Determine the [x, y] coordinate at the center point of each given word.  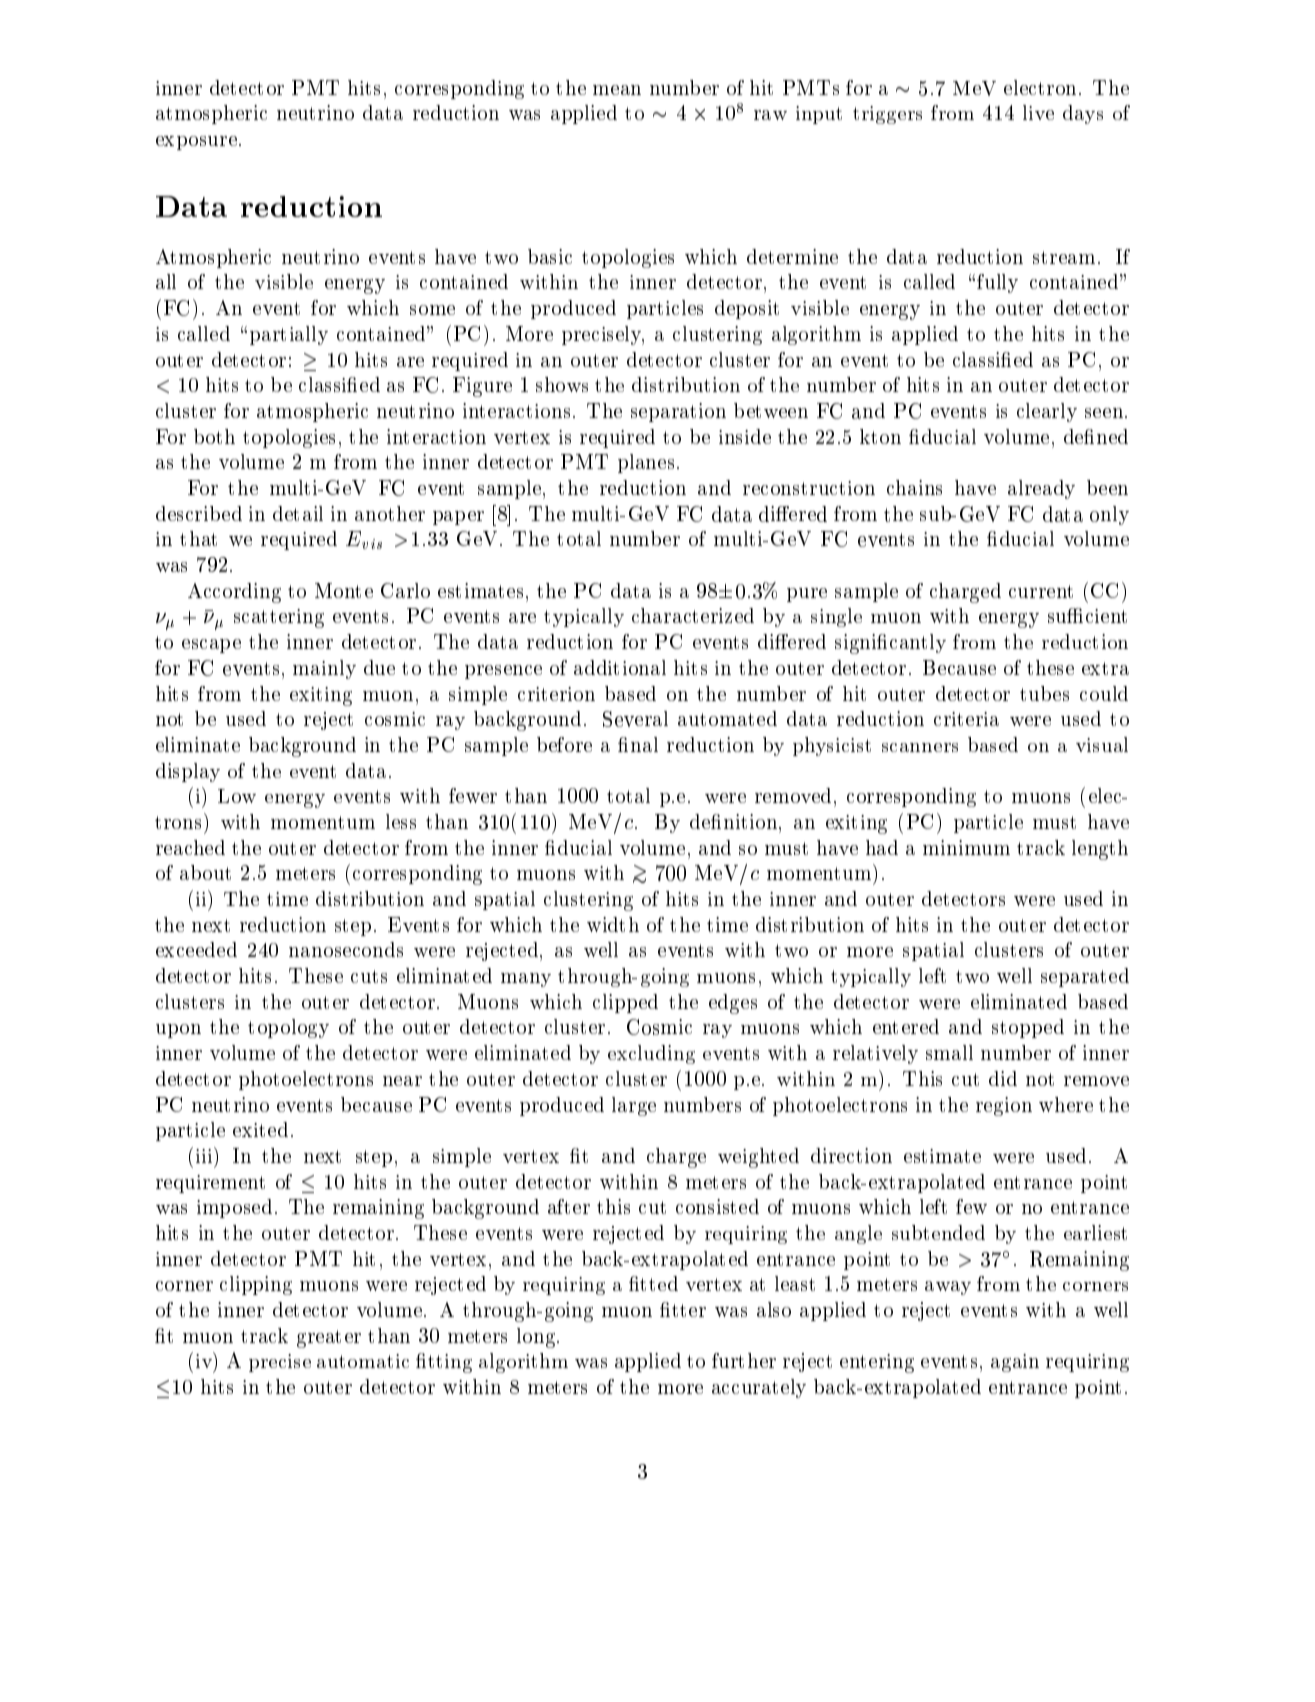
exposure [196, 143]
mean [617, 90]
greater [329, 1339]
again [1015, 1363]
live [1038, 112]
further [744, 1360]
